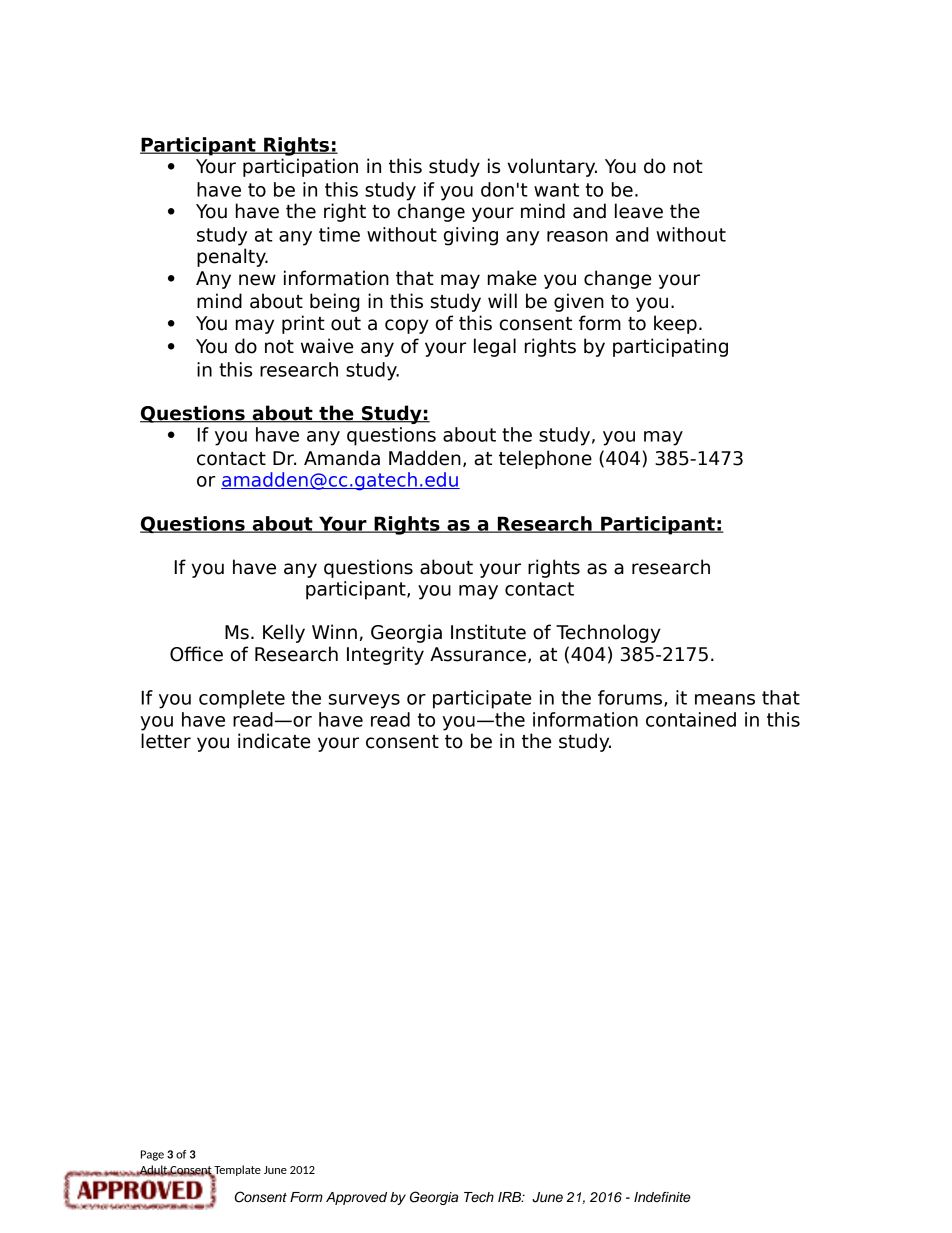 The image size is (952, 1233). Describe the element at coordinates (511, 1197) in the page. I see `IRB` at that location.
